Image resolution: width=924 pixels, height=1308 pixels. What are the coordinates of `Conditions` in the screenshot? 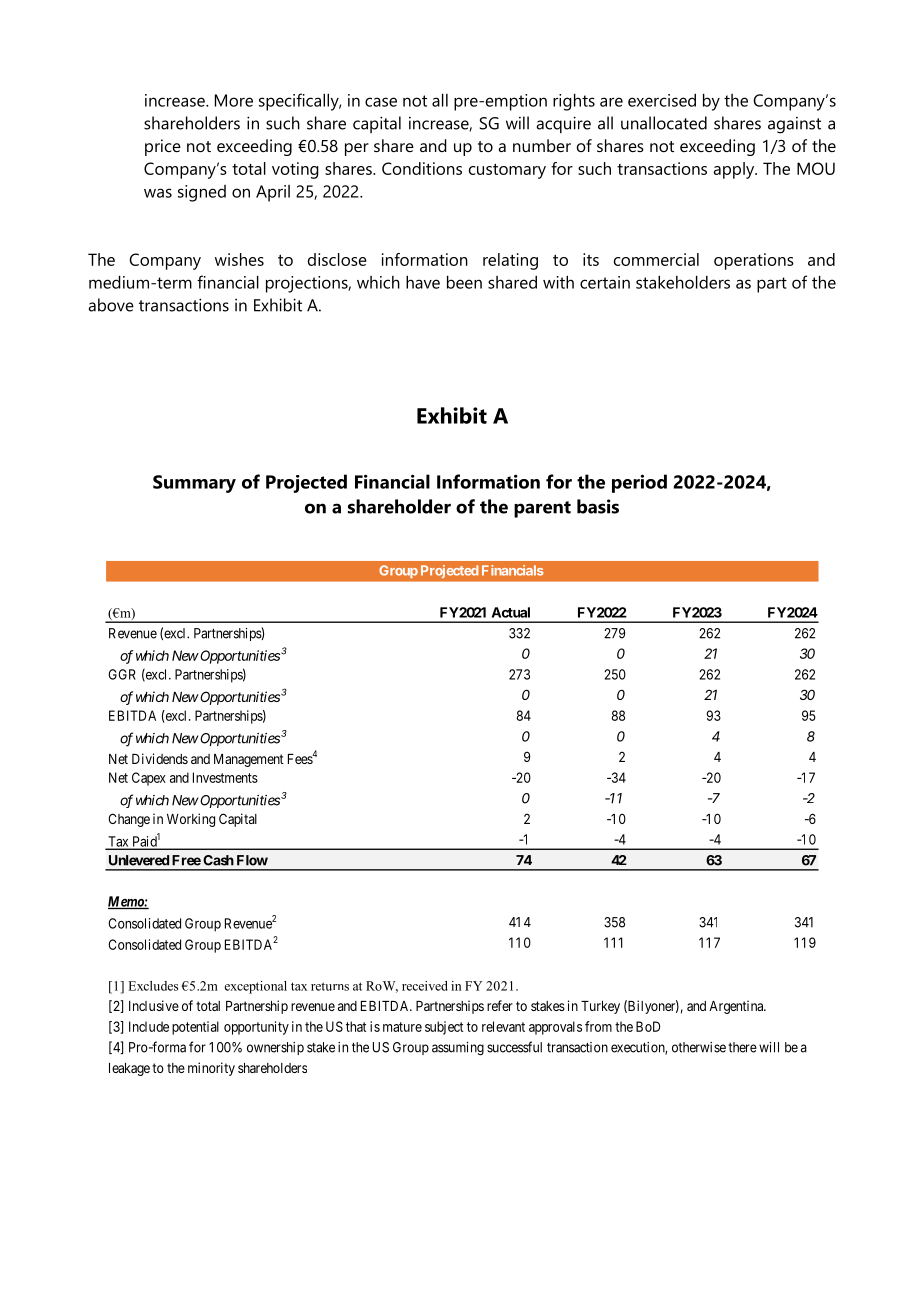 It's located at (422, 168).
